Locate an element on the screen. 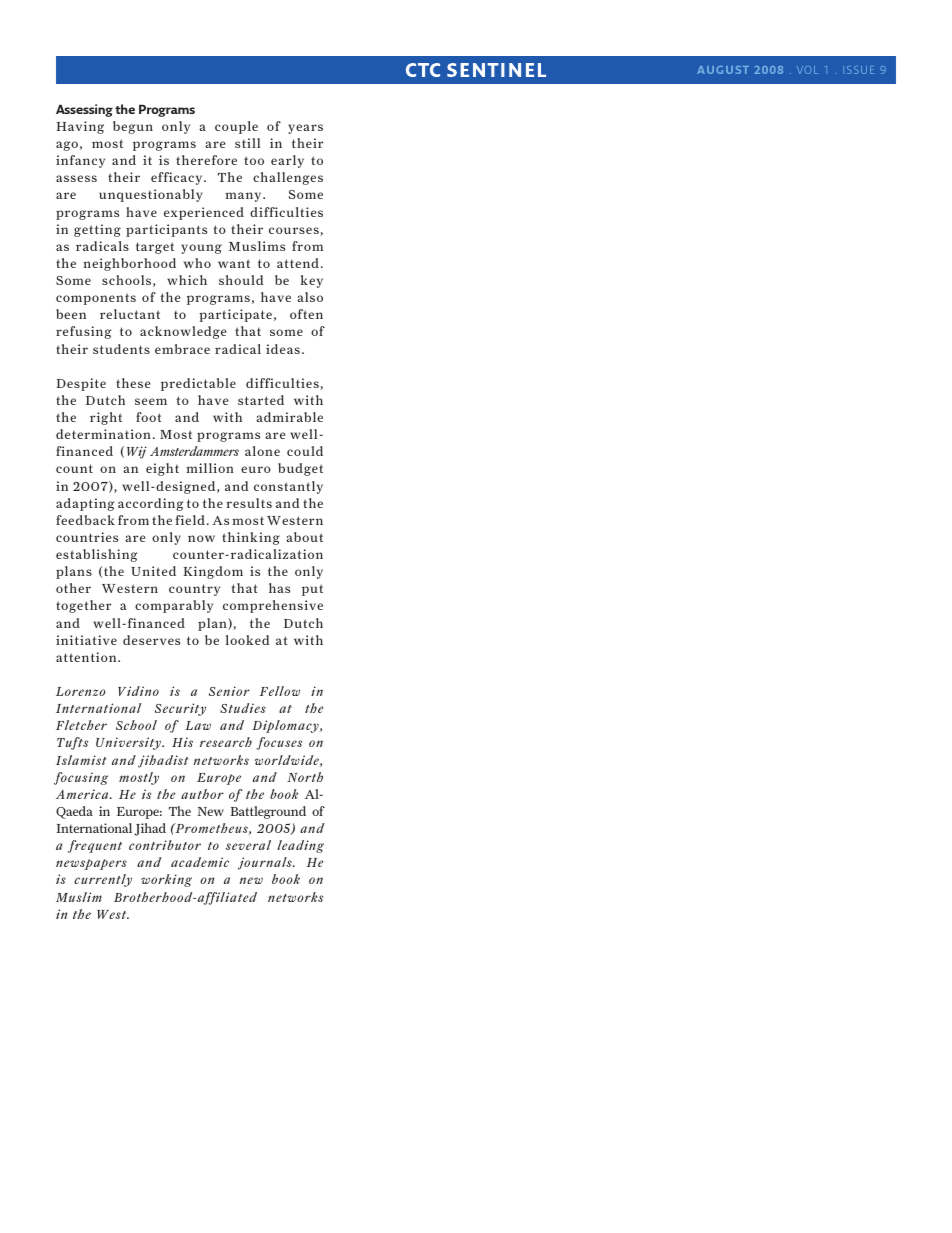 The image size is (952, 1233). also is located at coordinates (310, 297).
